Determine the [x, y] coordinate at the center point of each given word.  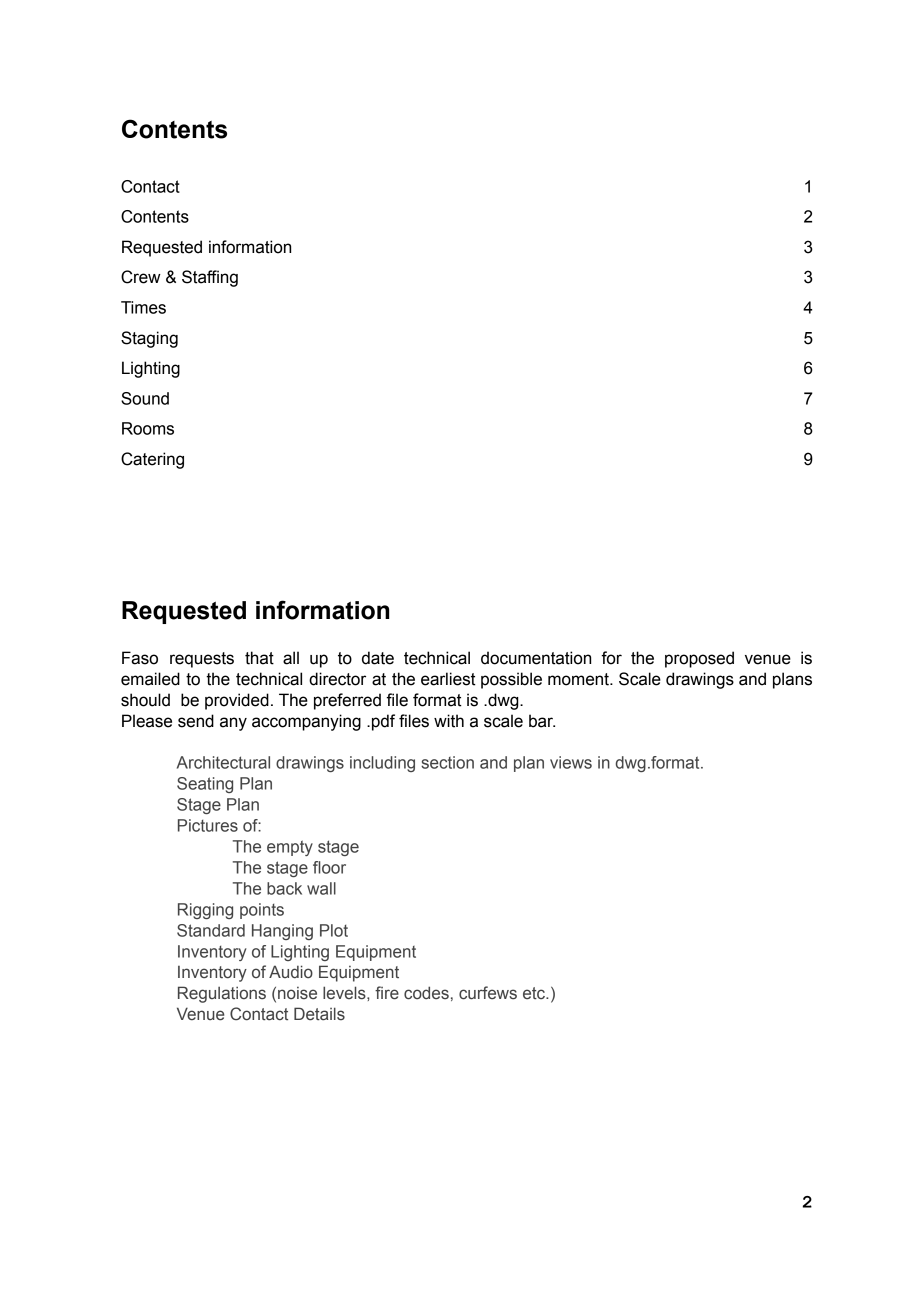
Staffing [210, 278]
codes [426, 993]
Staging [149, 339]
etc [535, 993]
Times [143, 307]
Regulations [222, 994]
